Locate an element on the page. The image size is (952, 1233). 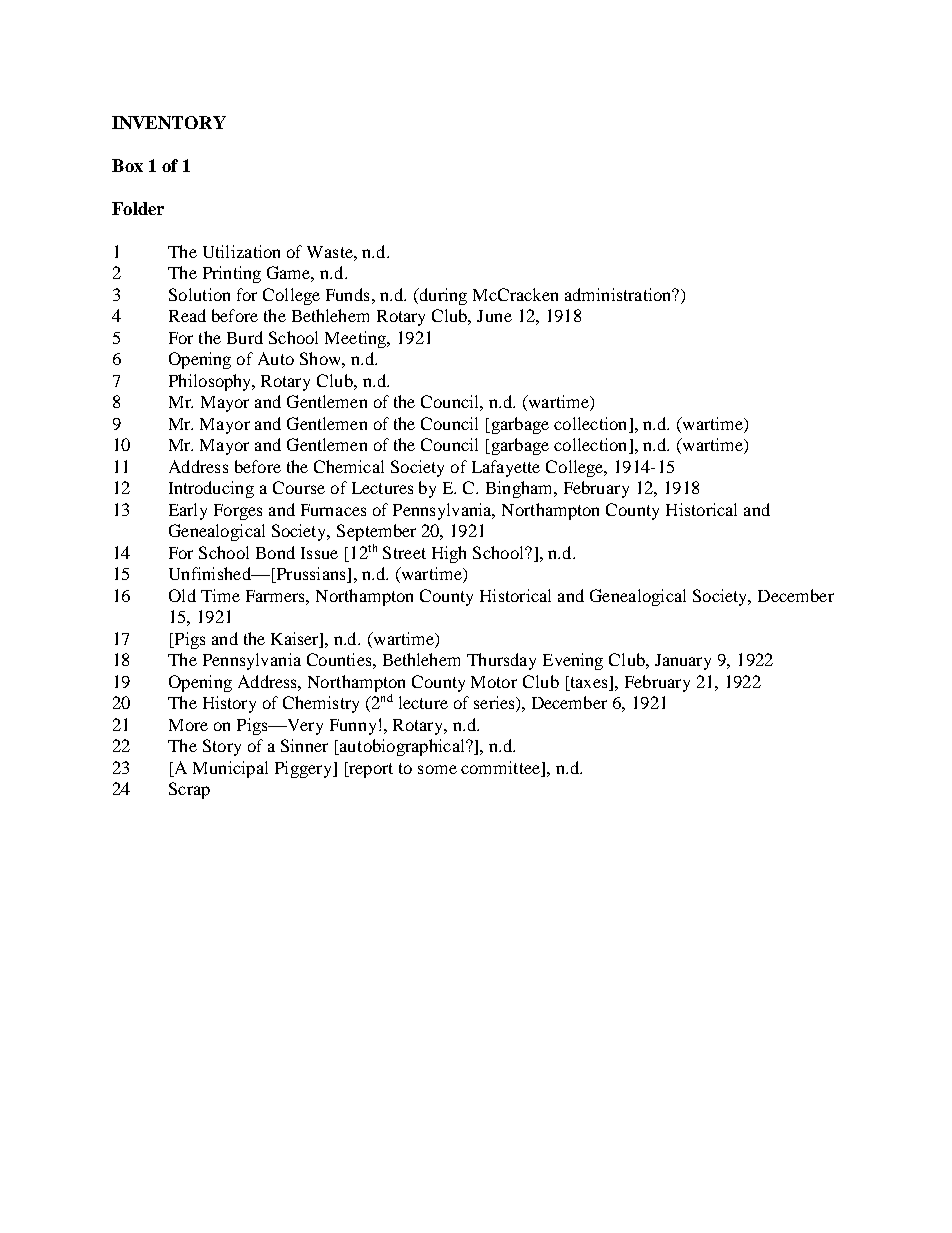
administration is located at coordinates (619, 294).
